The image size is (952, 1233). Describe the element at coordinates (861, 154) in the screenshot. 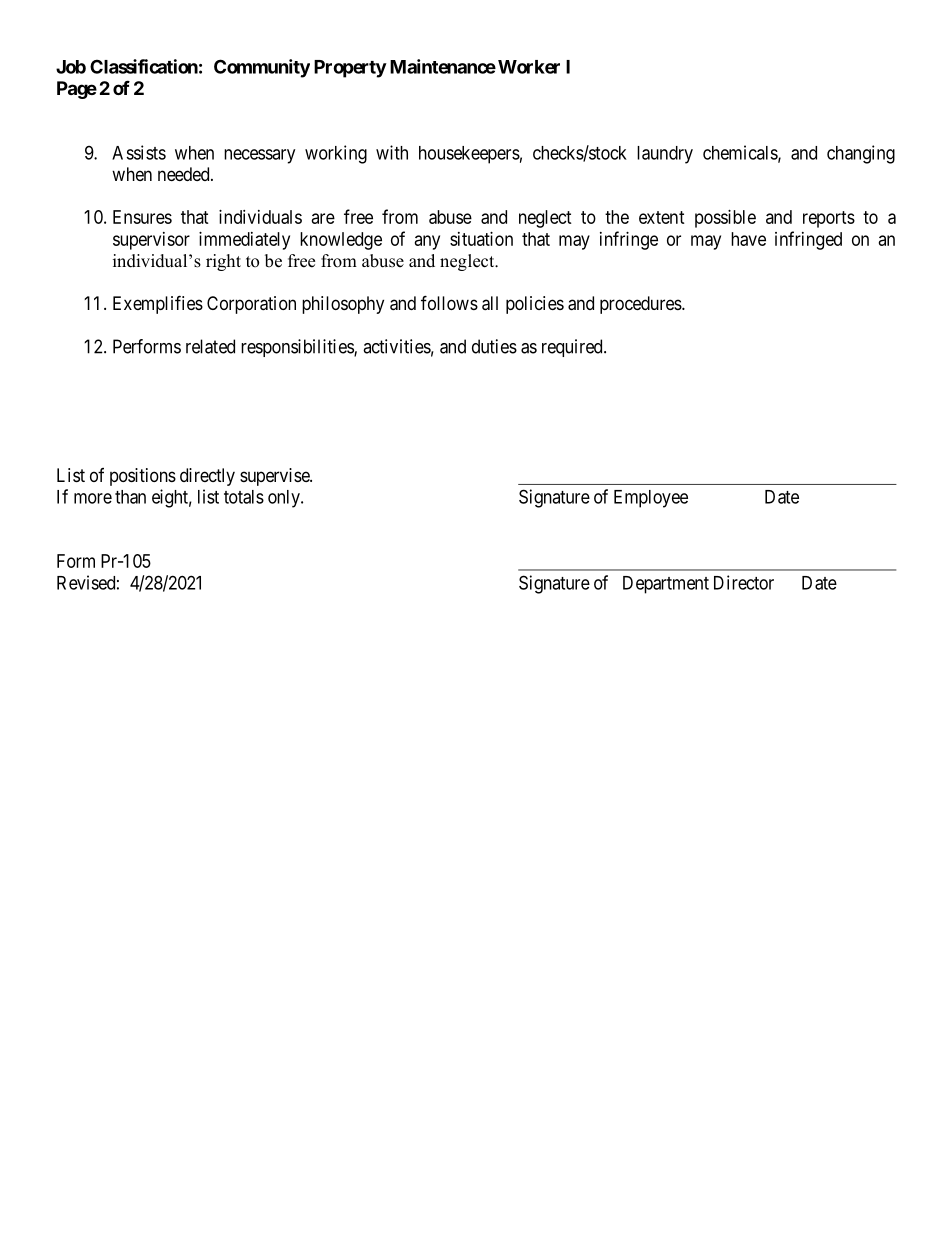

I see `changing` at that location.
